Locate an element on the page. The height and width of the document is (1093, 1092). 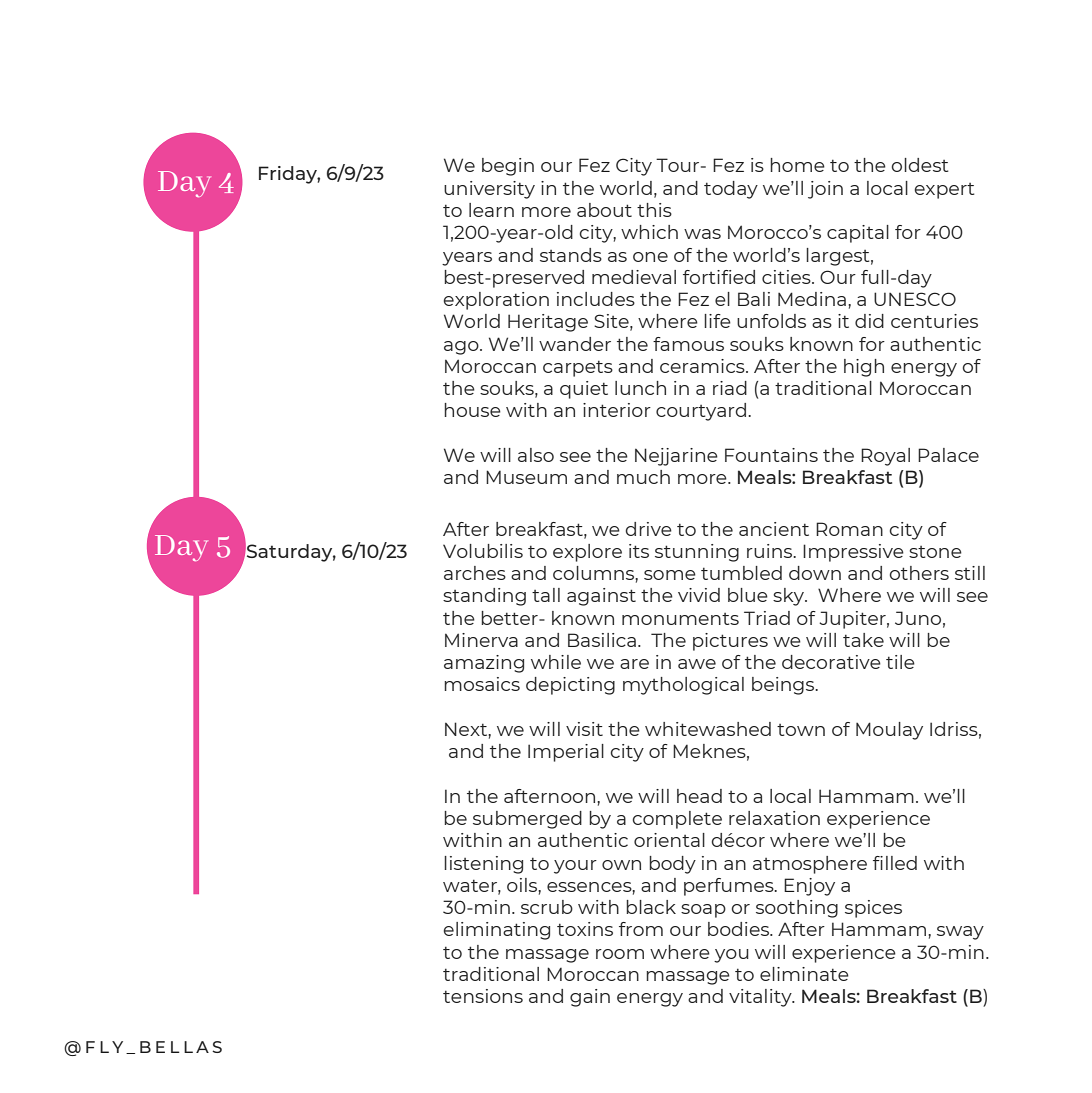
begin is located at coordinates (508, 167).
